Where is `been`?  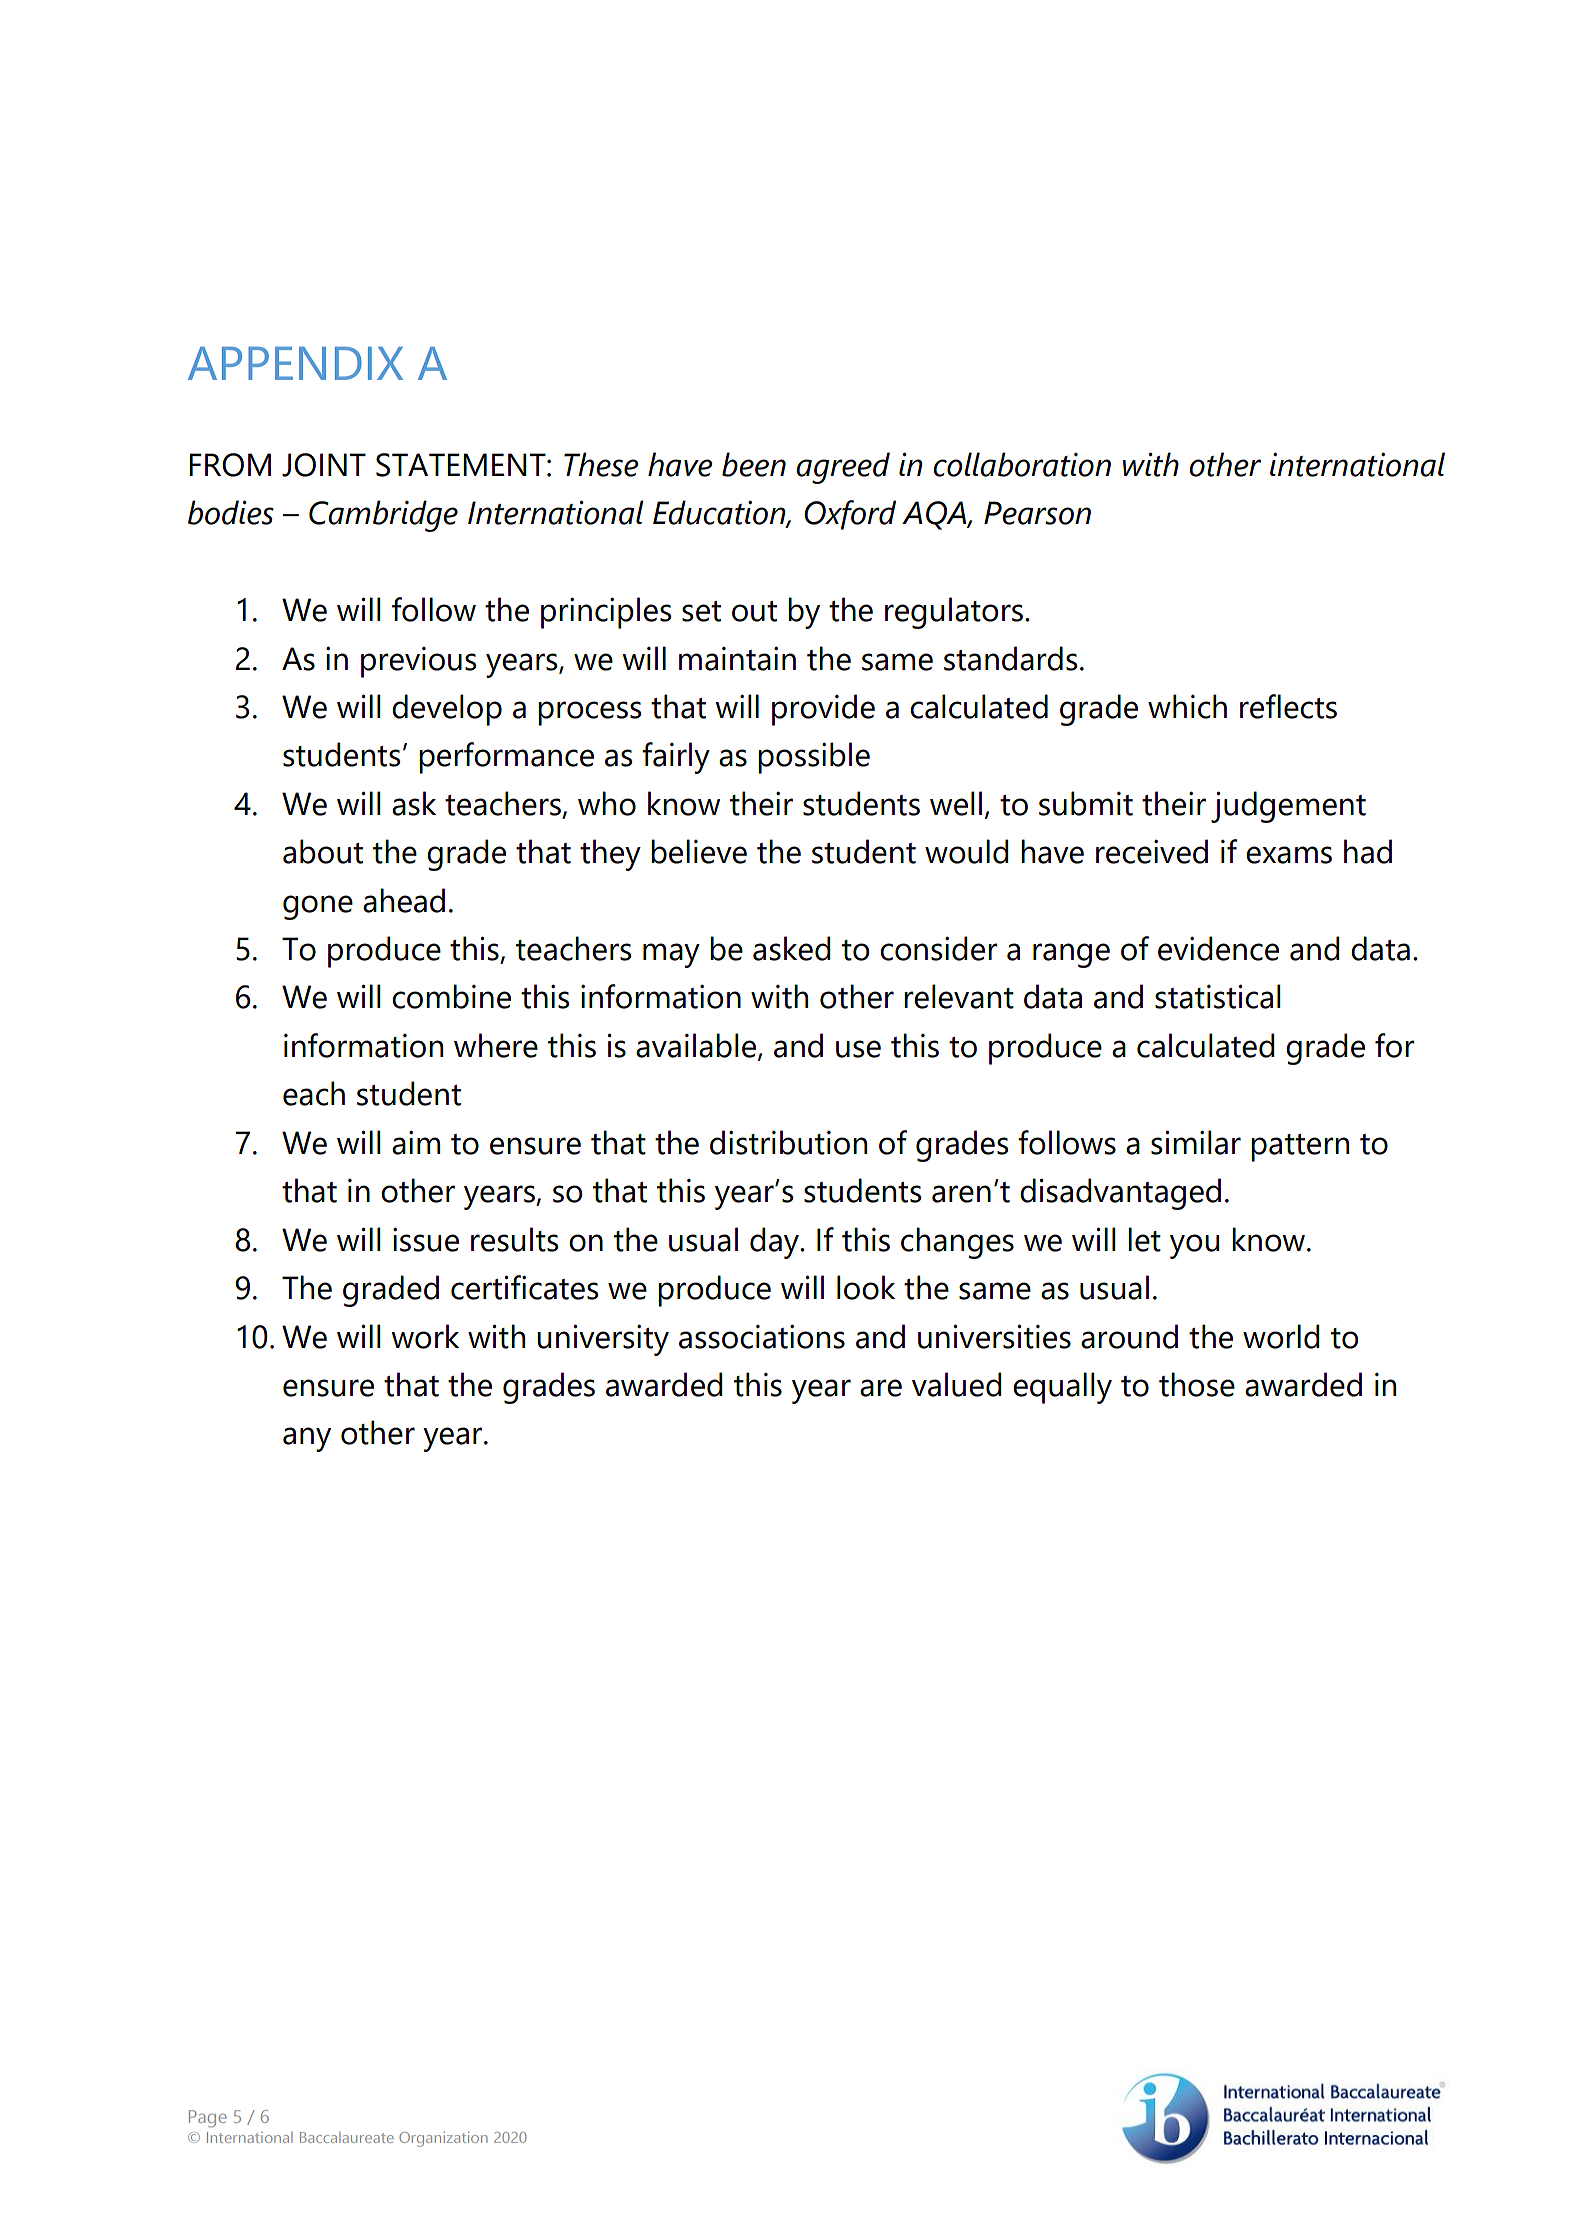
been is located at coordinates (754, 464).
